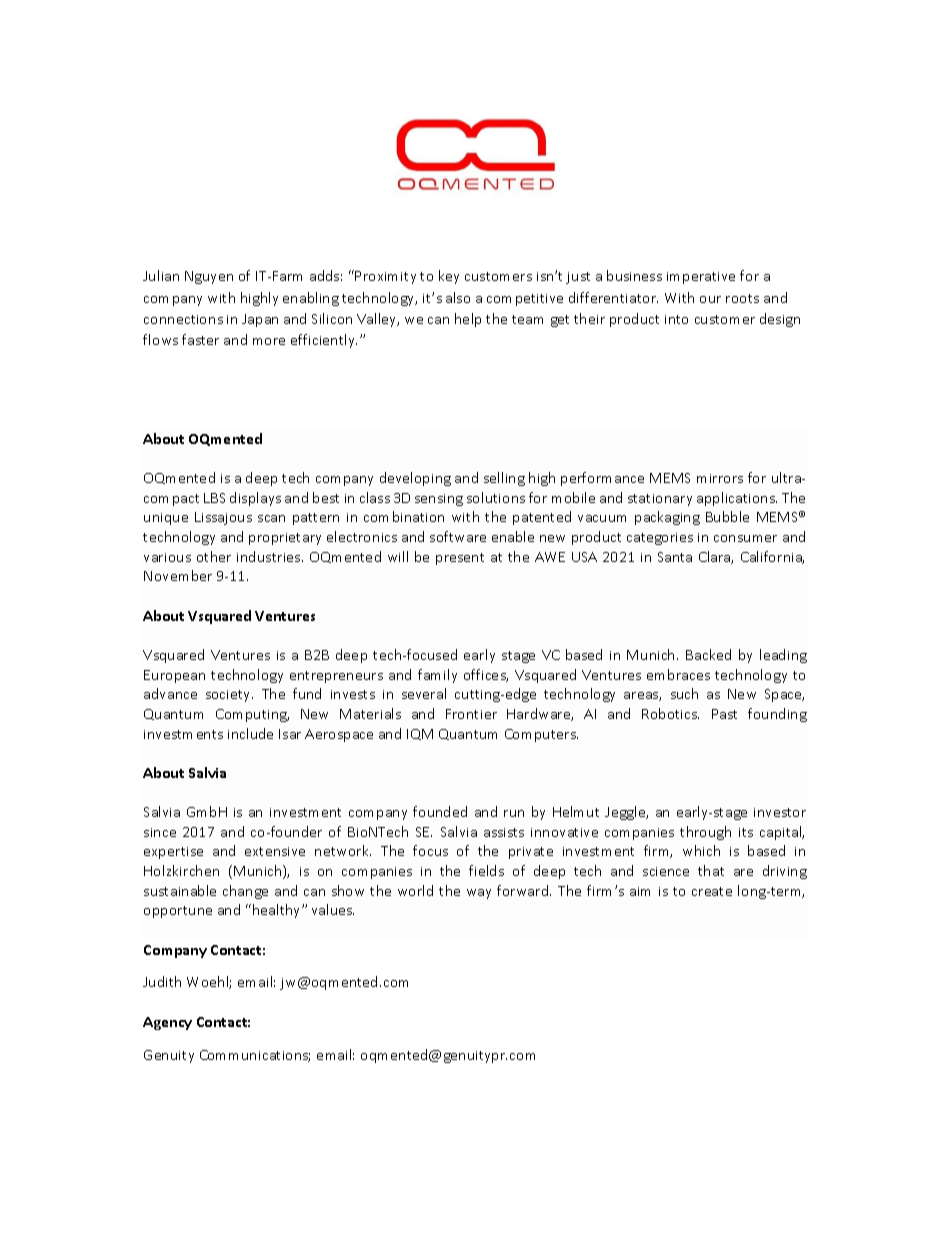 The height and width of the image is (1233, 952). I want to click on applications, so click(737, 499).
